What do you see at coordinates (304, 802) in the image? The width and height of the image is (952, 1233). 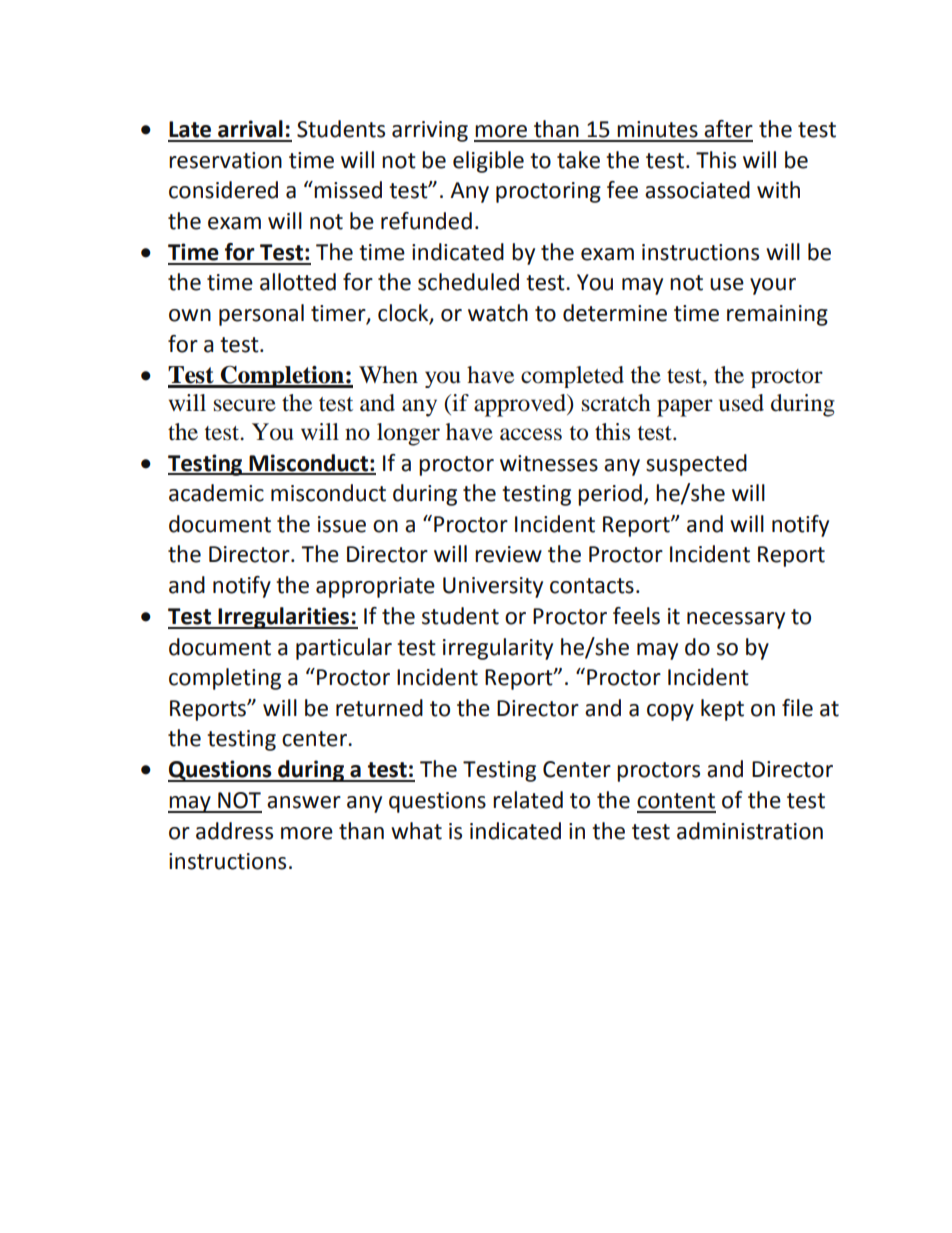 I see `answer` at bounding box center [304, 802].
